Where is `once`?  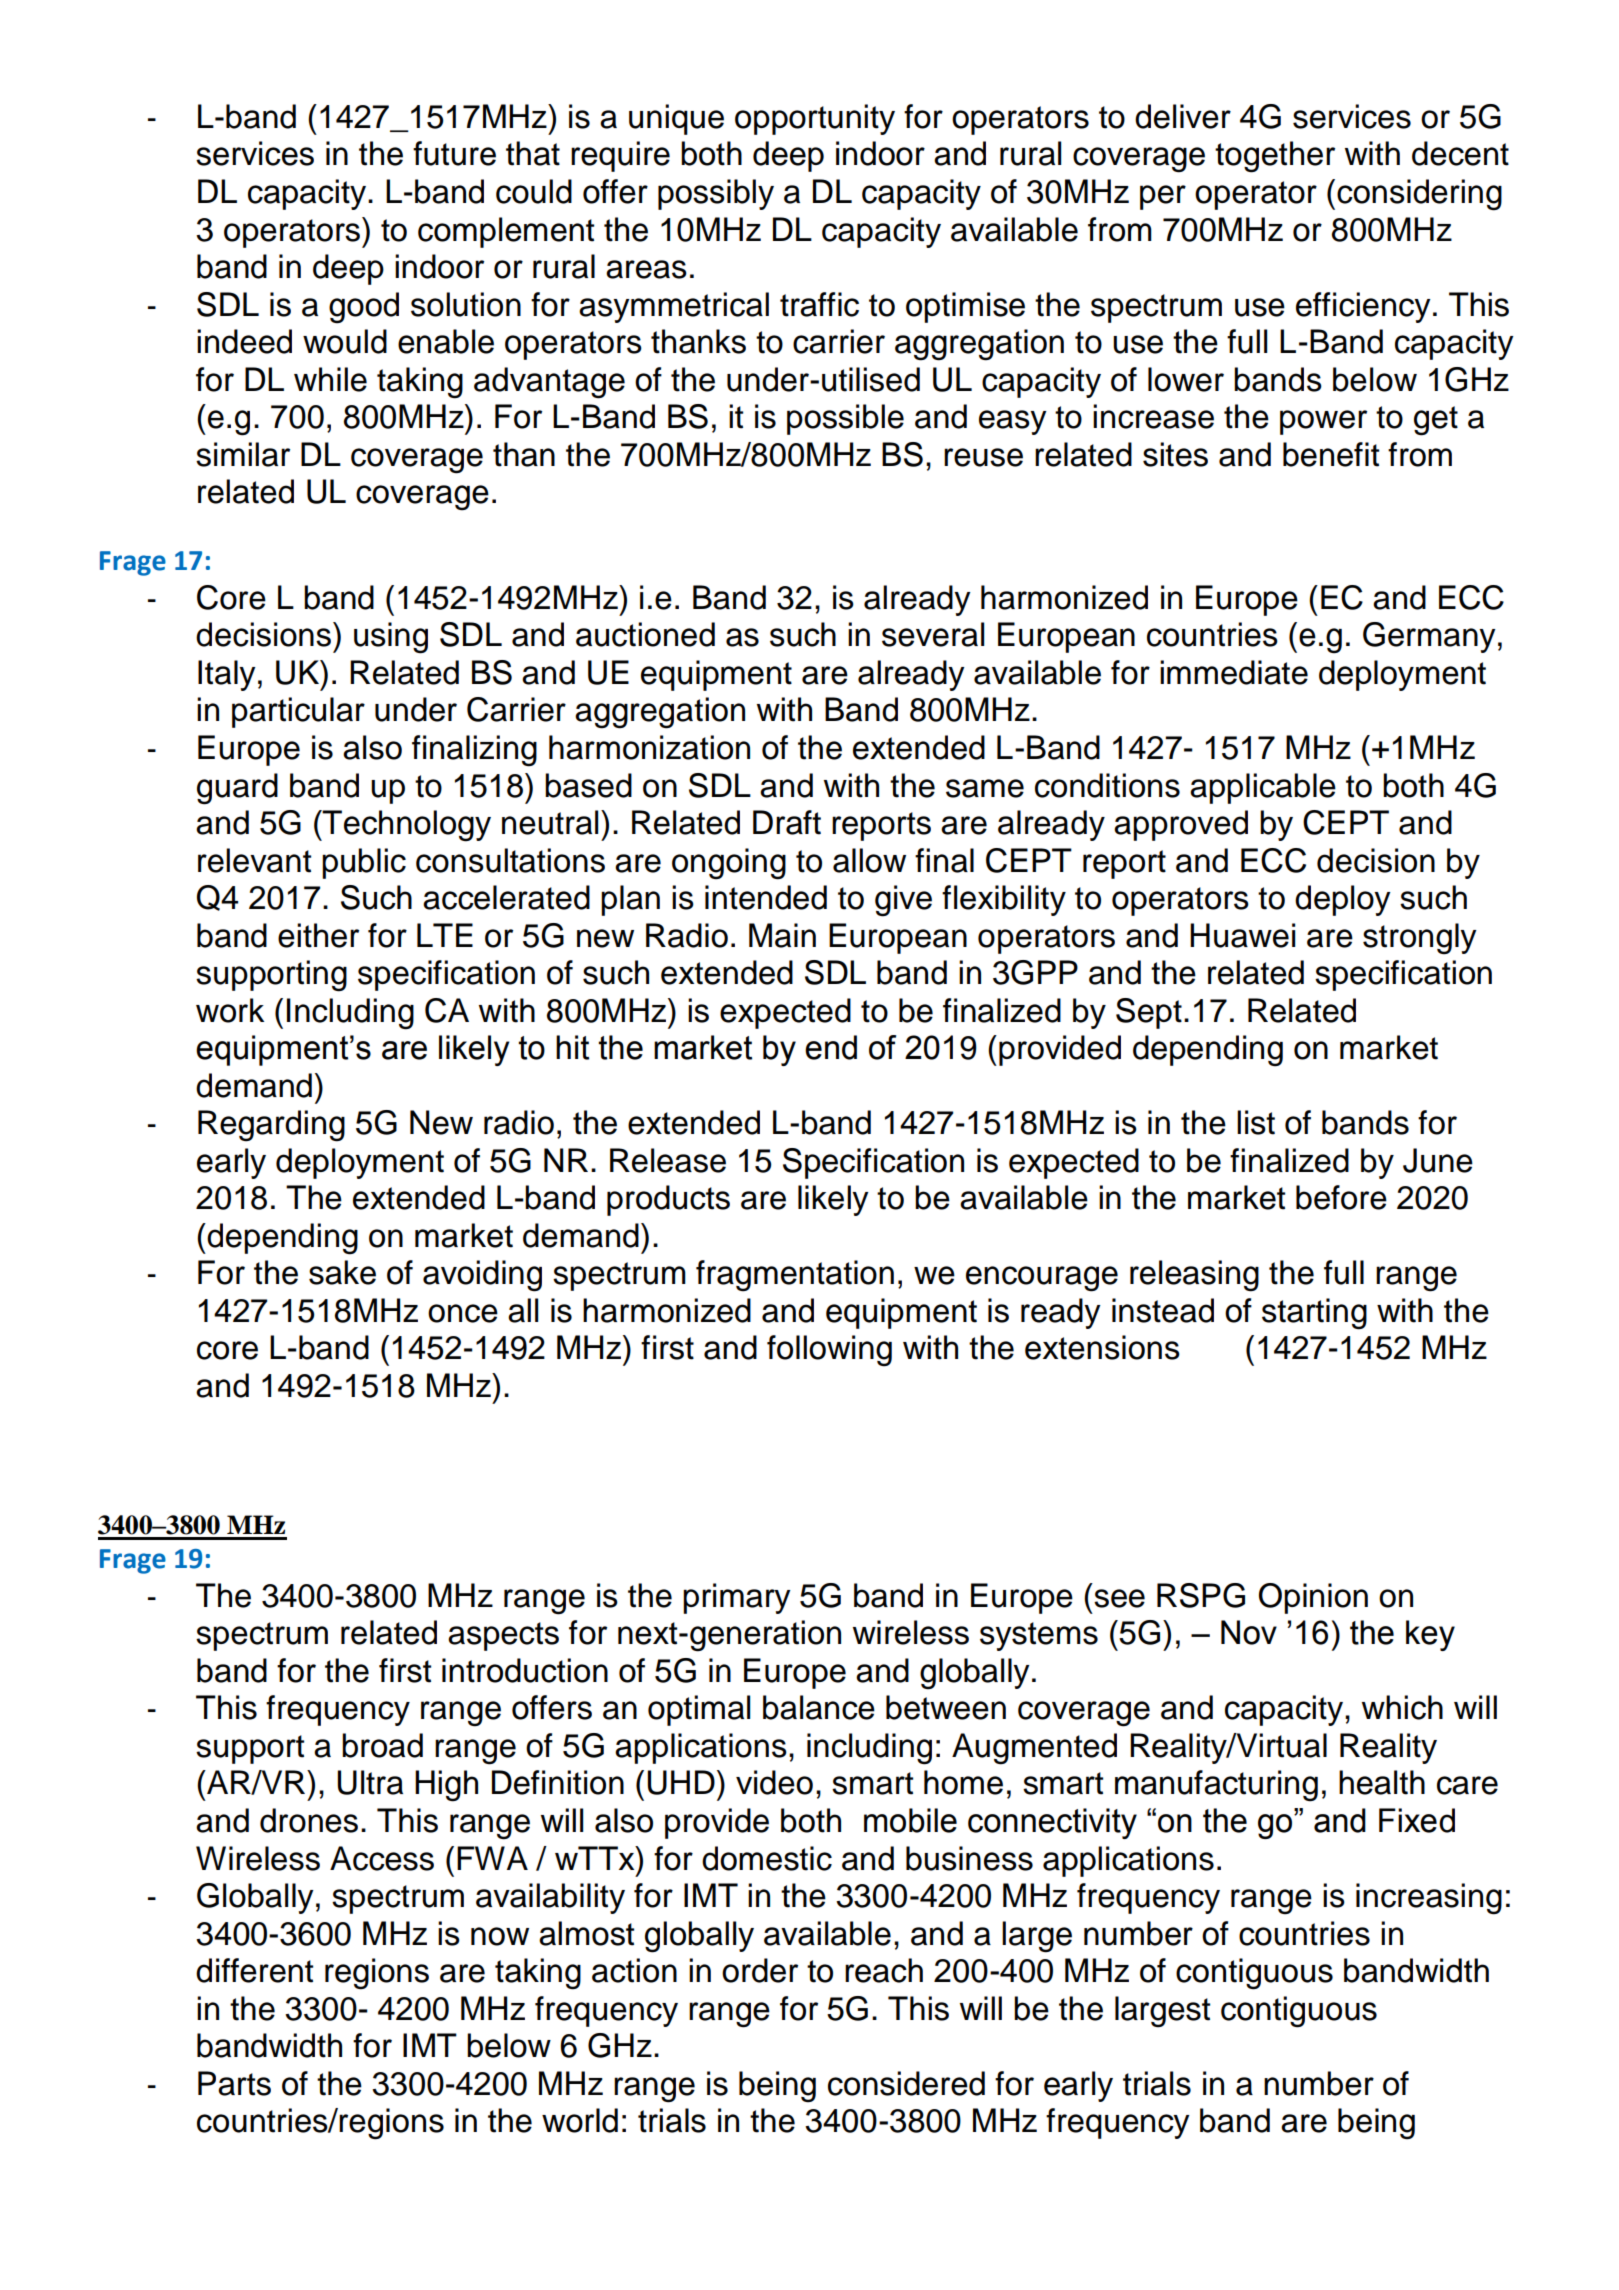
once is located at coordinates (463, 1313).
